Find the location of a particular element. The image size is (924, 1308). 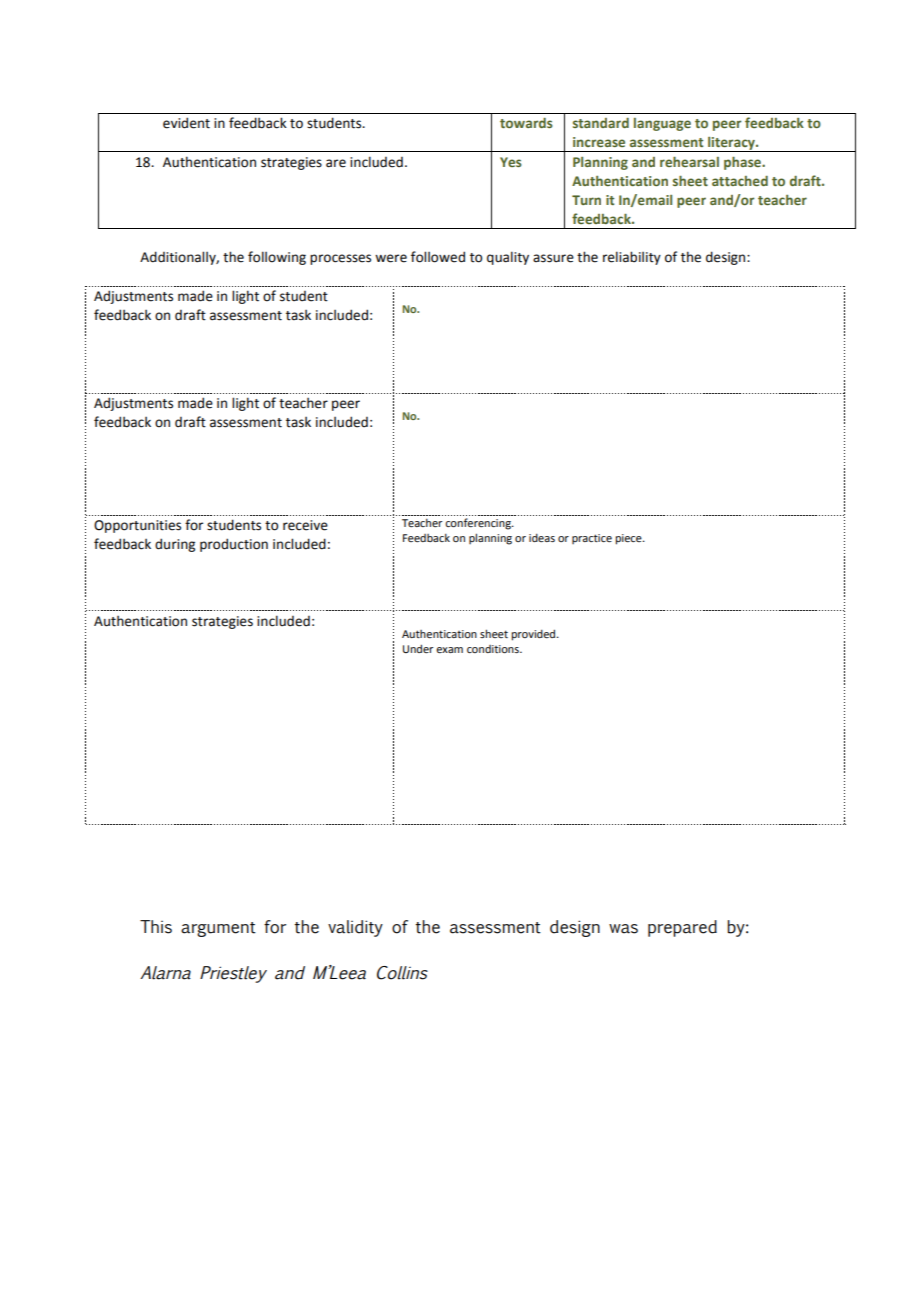

Under is located at coordinates (418, 648).
